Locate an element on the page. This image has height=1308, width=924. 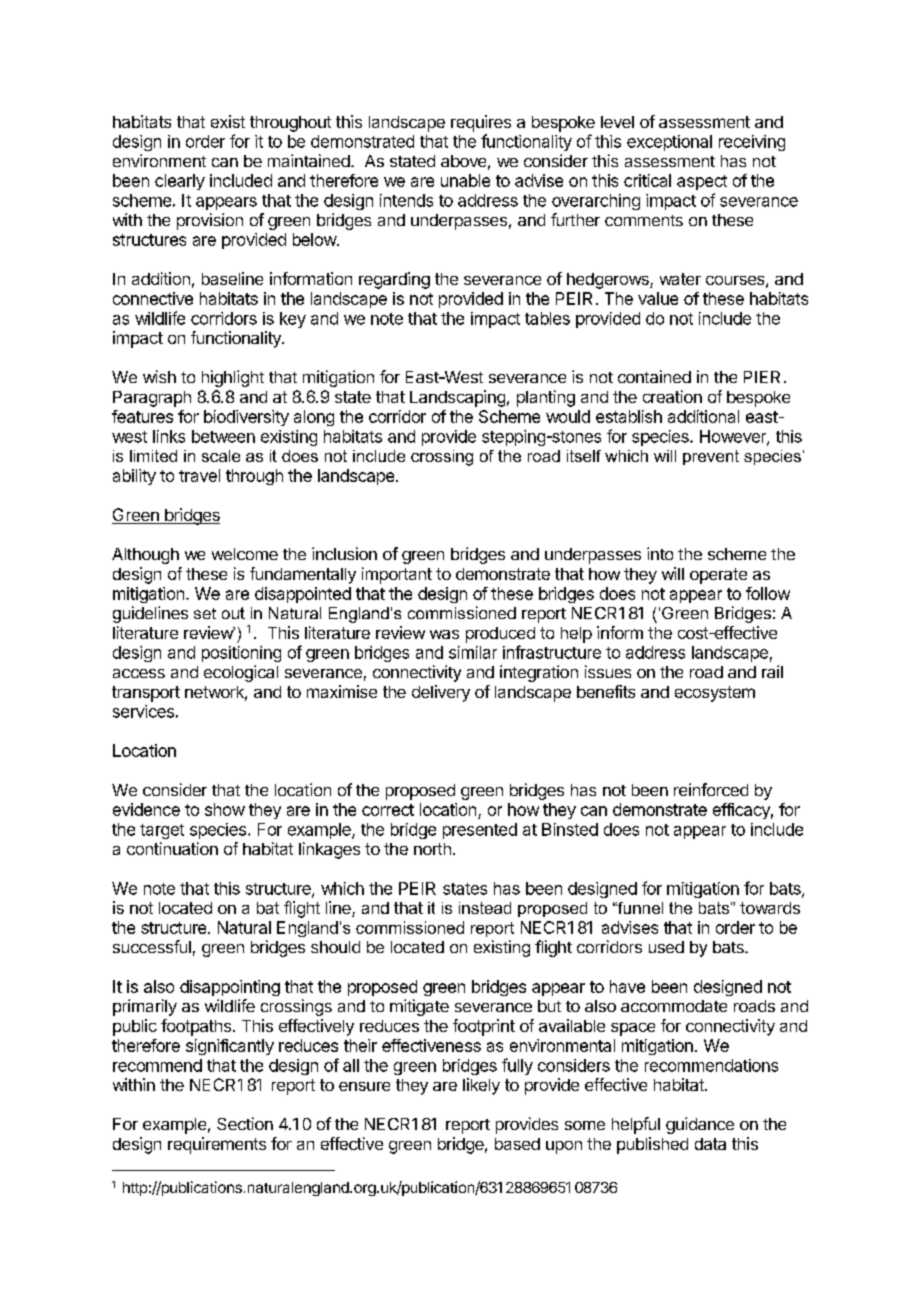
unable is located at coordinates (465, 180).
